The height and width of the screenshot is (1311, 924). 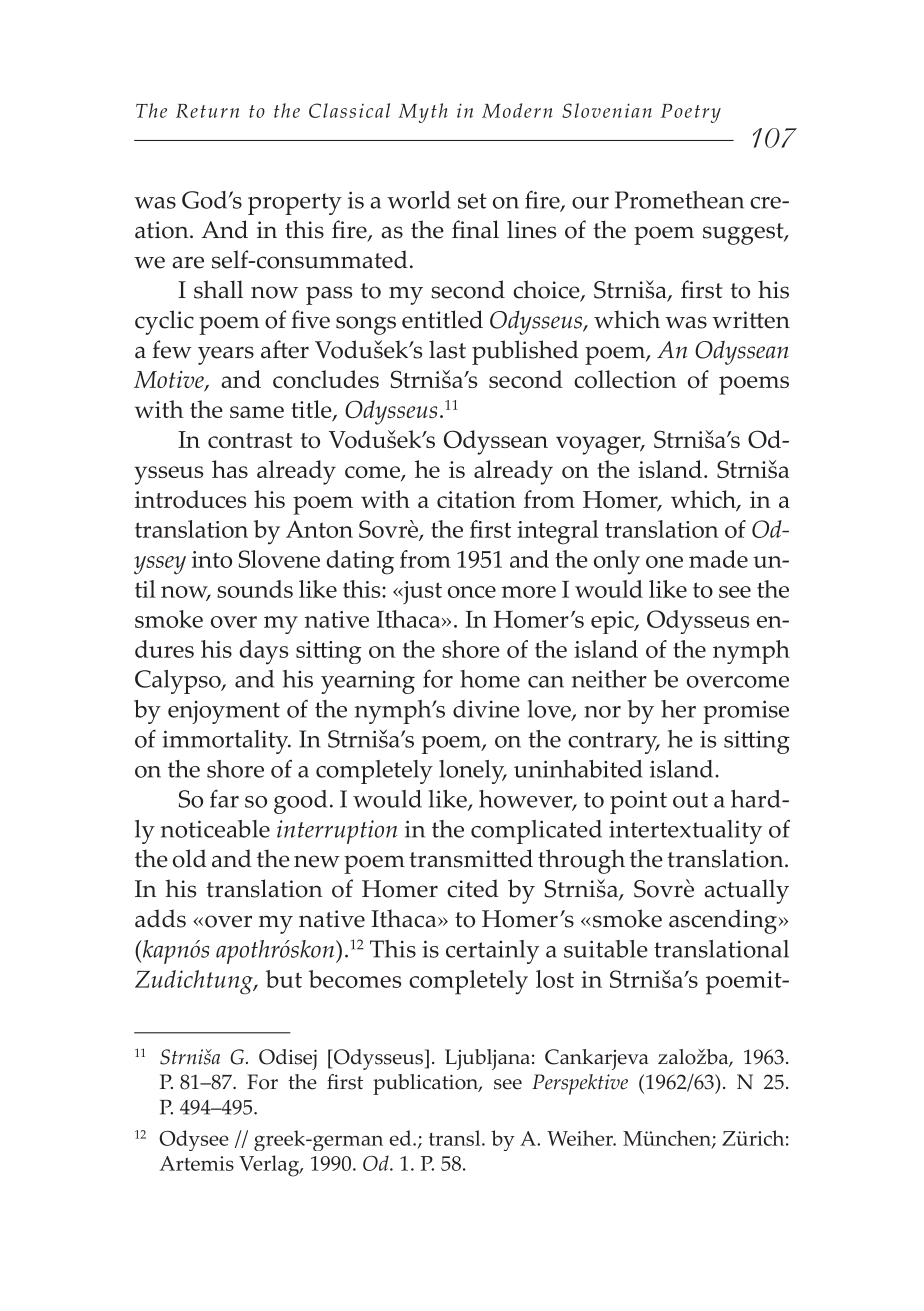 I want to click on cited, so click(x=473, y=888).
